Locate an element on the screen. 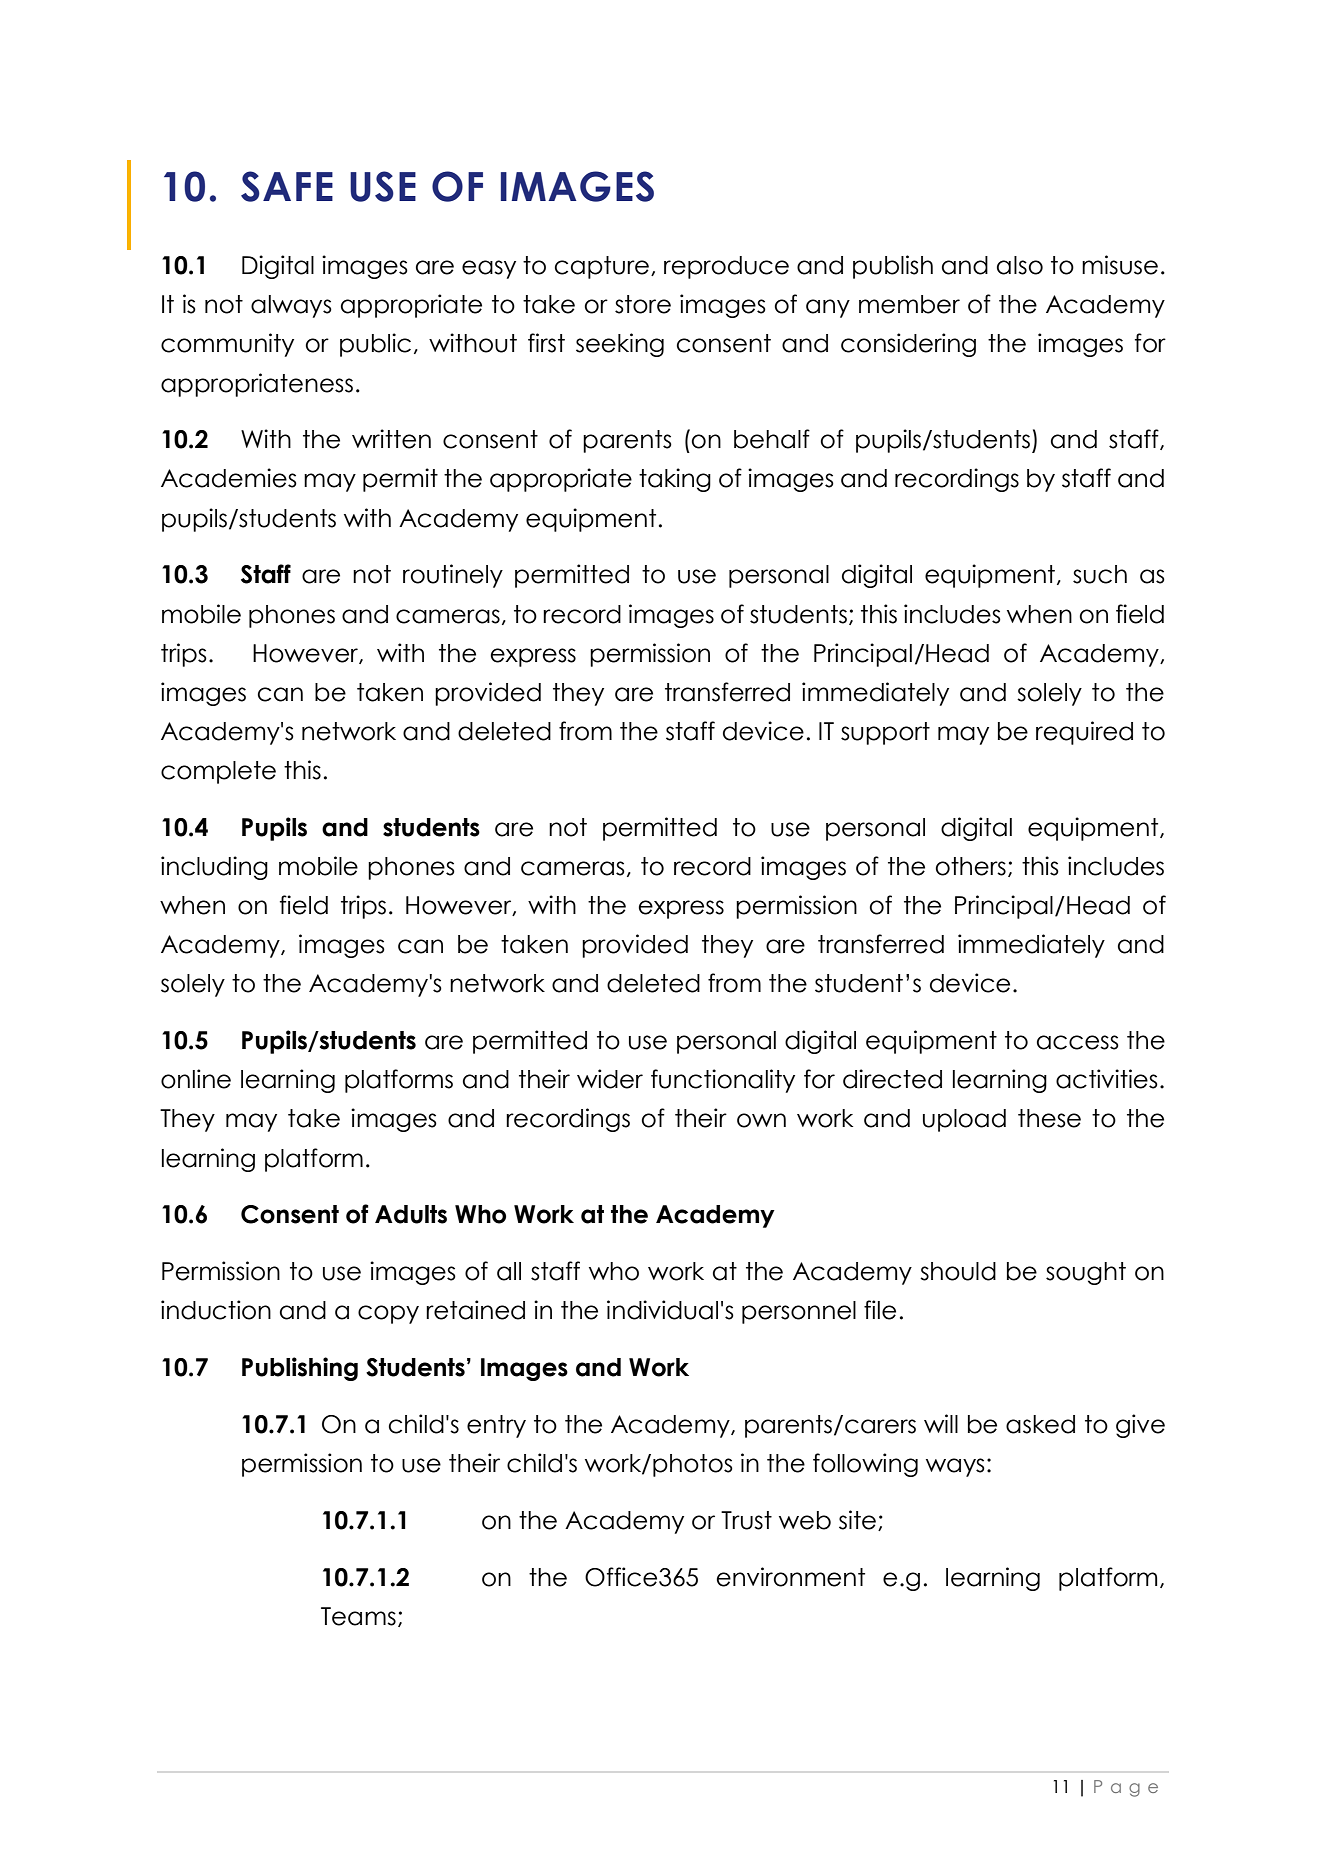  SAFE is located at coordinates (287, 186).
